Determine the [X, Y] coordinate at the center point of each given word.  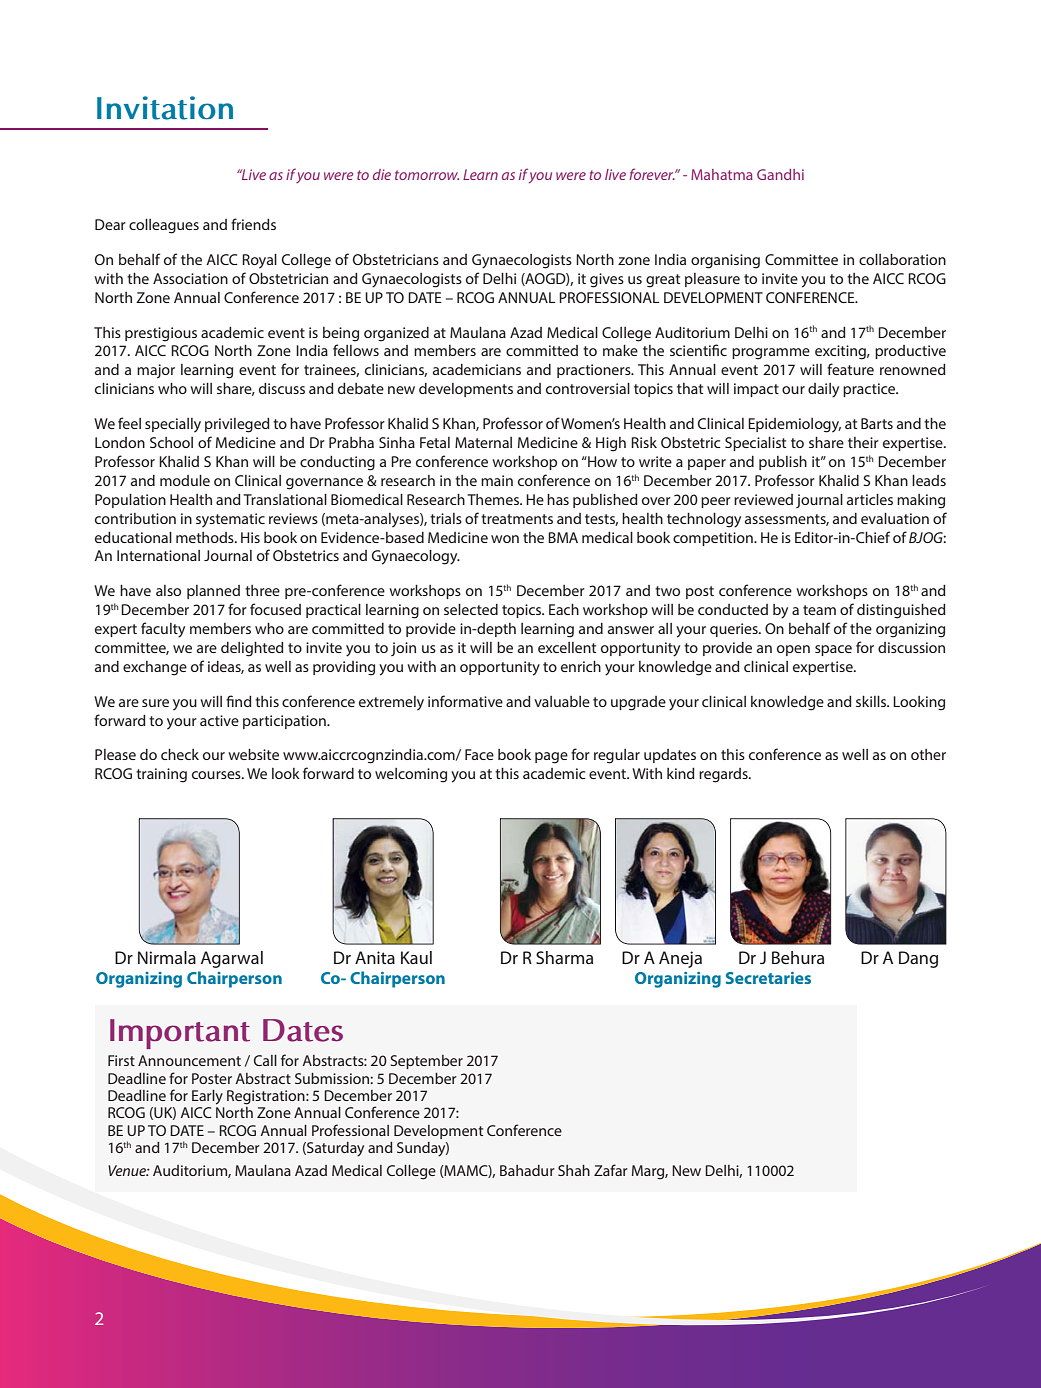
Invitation [165, 108]
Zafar [611, 1170]
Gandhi [780, 174]
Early [207, 1097]
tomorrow [427, 175]
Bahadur [527, 1170]
